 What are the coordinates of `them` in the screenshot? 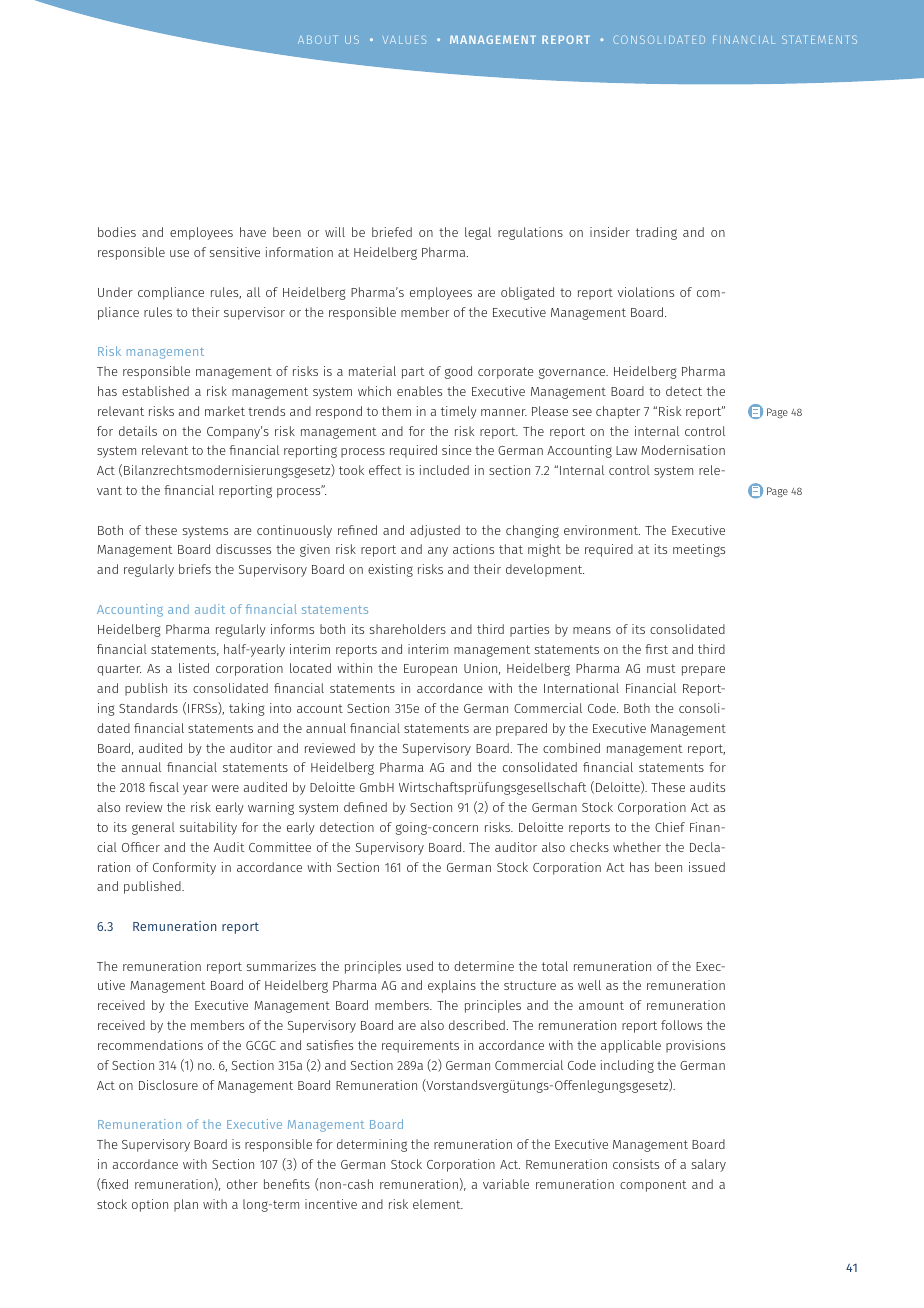 It's located at (396, 411).
